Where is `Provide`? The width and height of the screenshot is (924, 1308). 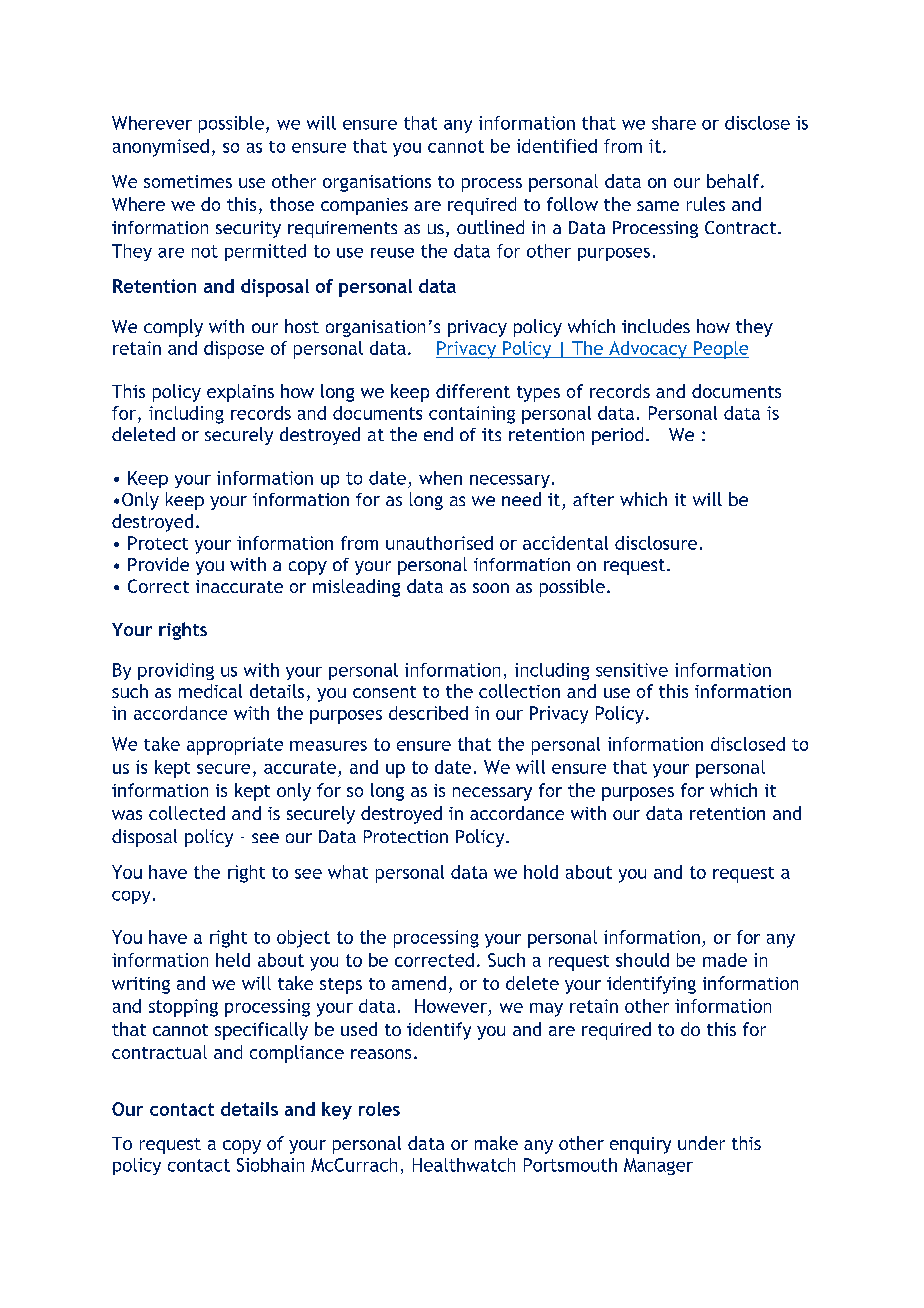
Provide is located at coordinates (158, 564).
